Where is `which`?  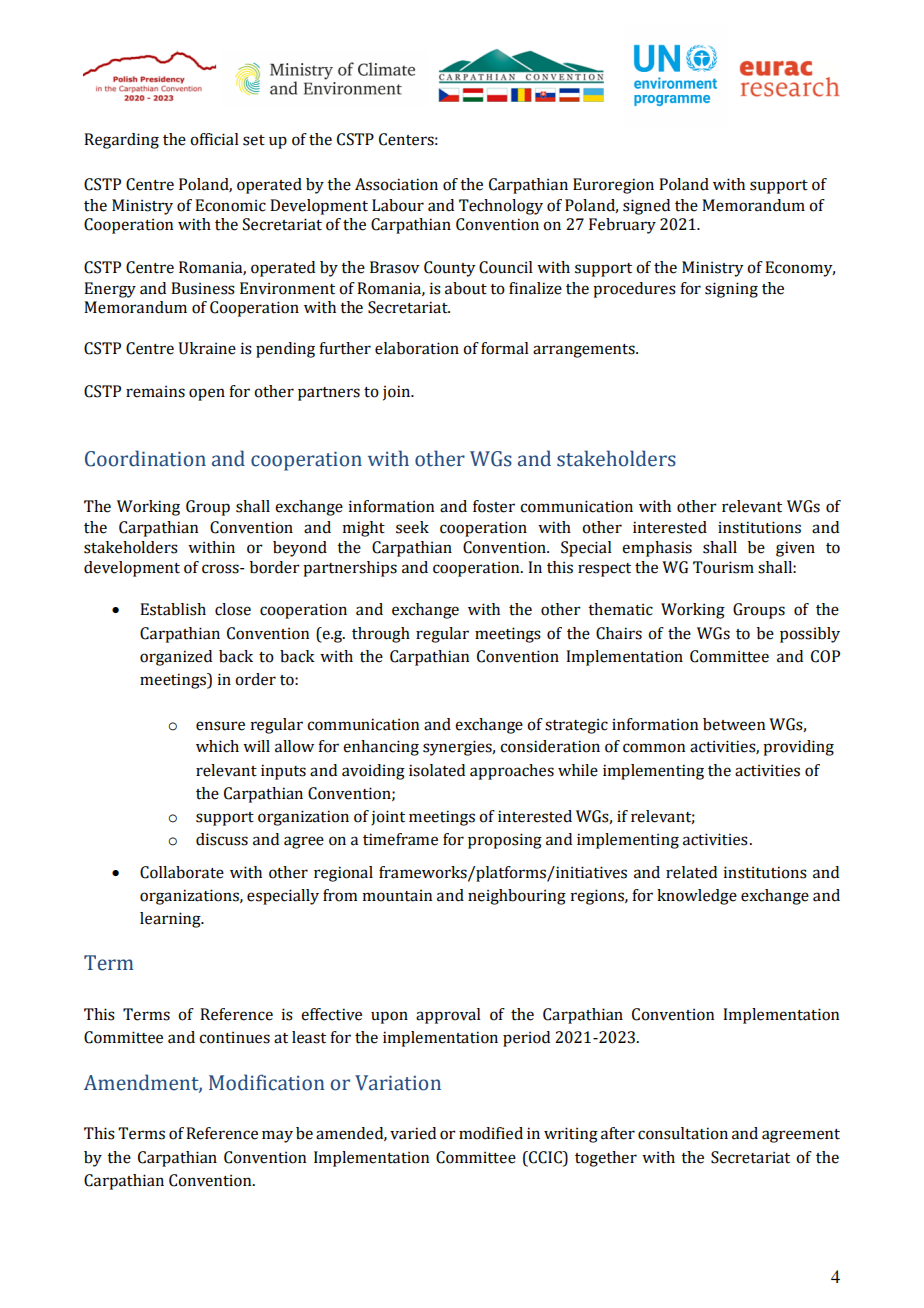
which is located at coordinates (217, 746).
